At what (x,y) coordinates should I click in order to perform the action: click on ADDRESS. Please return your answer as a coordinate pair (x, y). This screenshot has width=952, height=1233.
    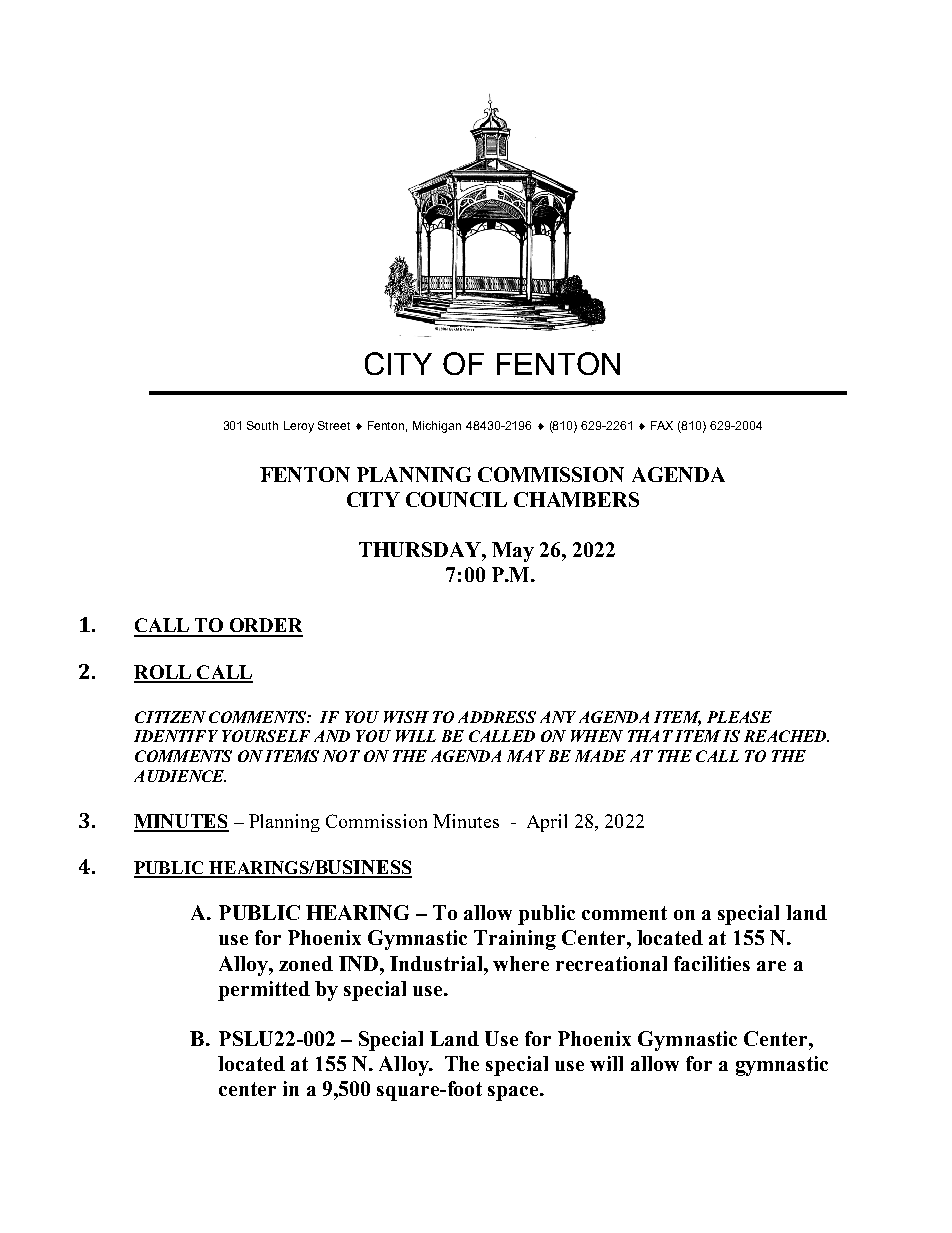
    Looking at the image, I should click on (497, 717).
